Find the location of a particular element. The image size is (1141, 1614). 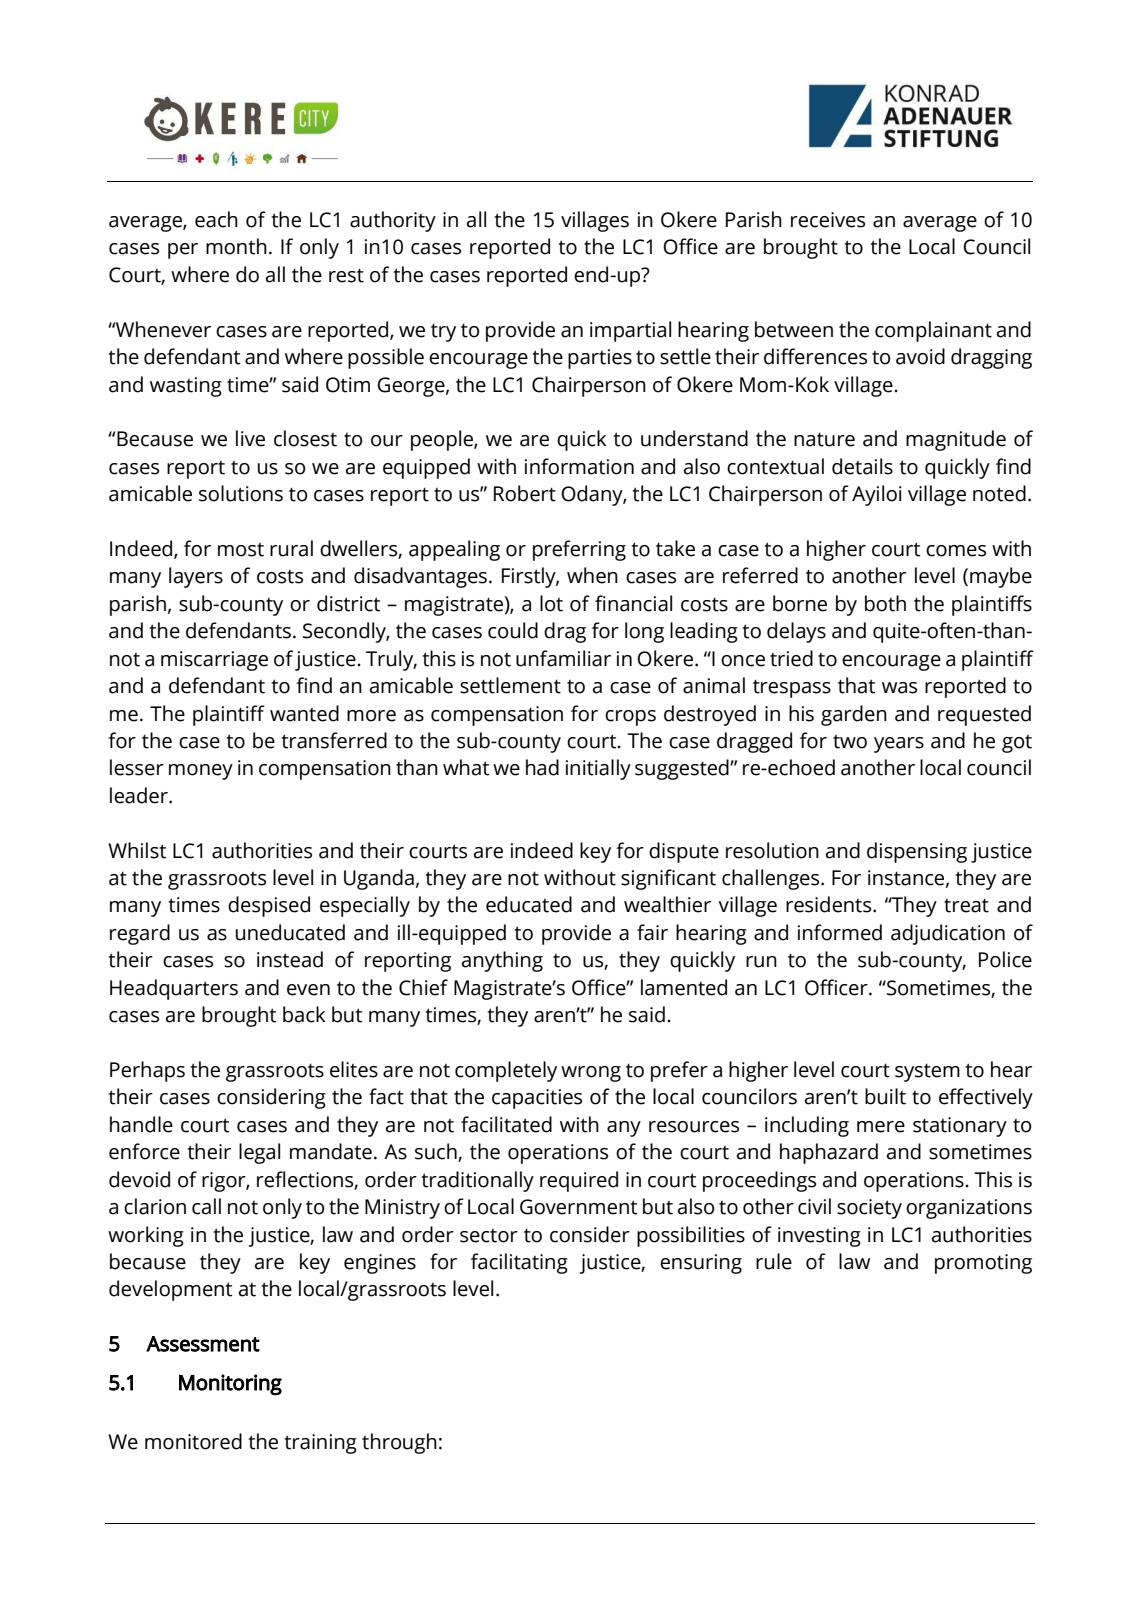

impartial is located at coordinates (630, 331).
